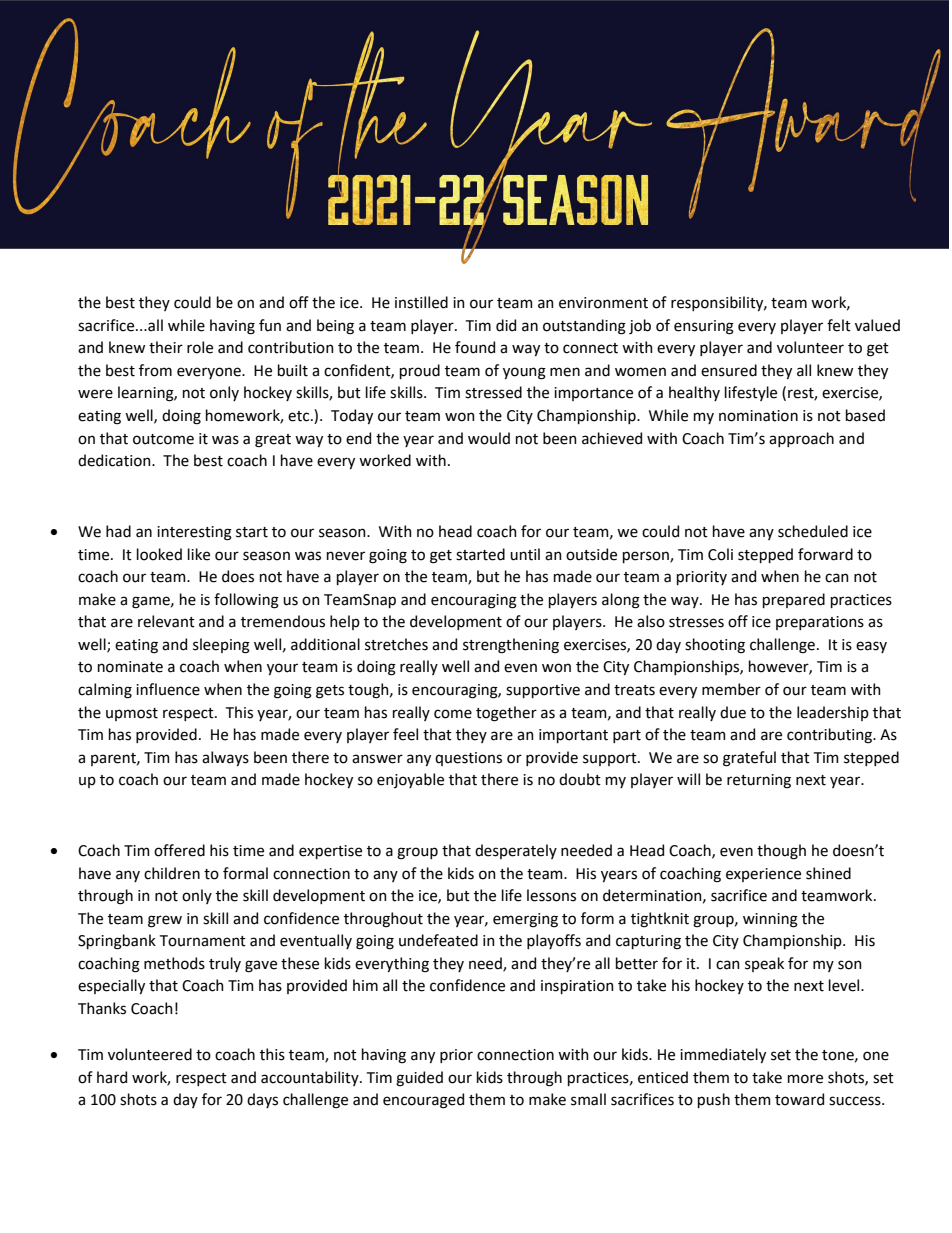 Image resolution: width=952 pixels, height=1233 pixels. I want to click on role, so click(200, 347).
